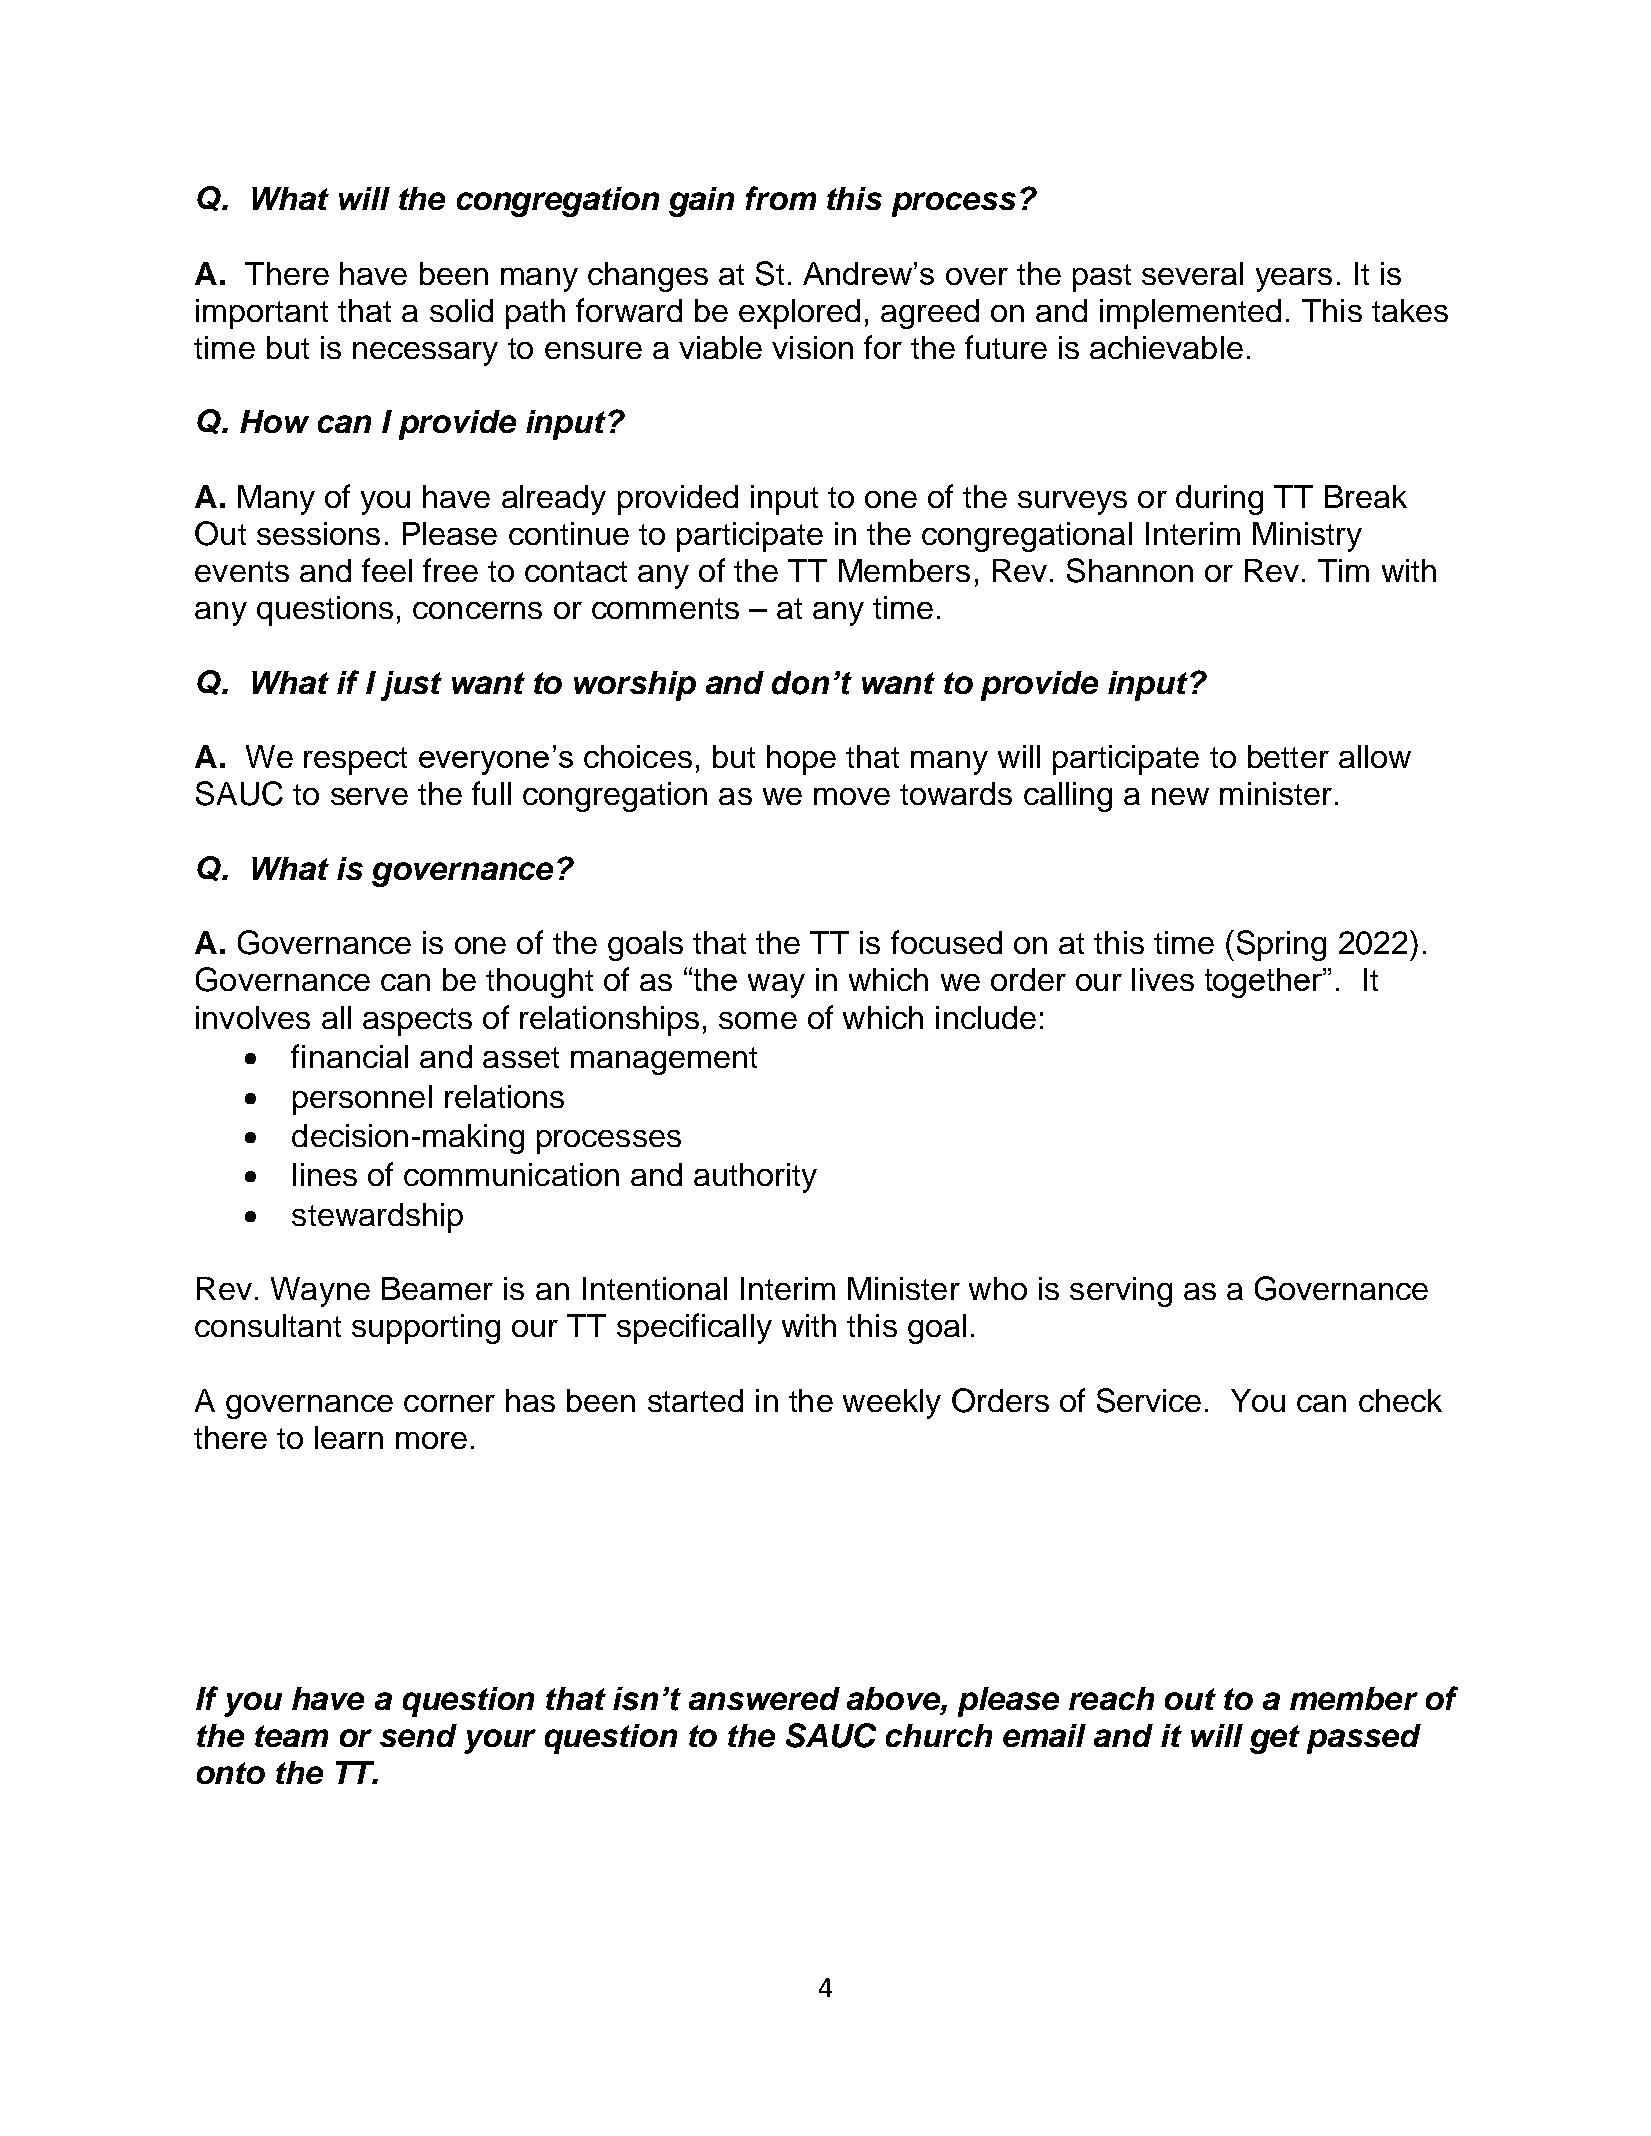  I want to click on answered, so click(764, 1698).
